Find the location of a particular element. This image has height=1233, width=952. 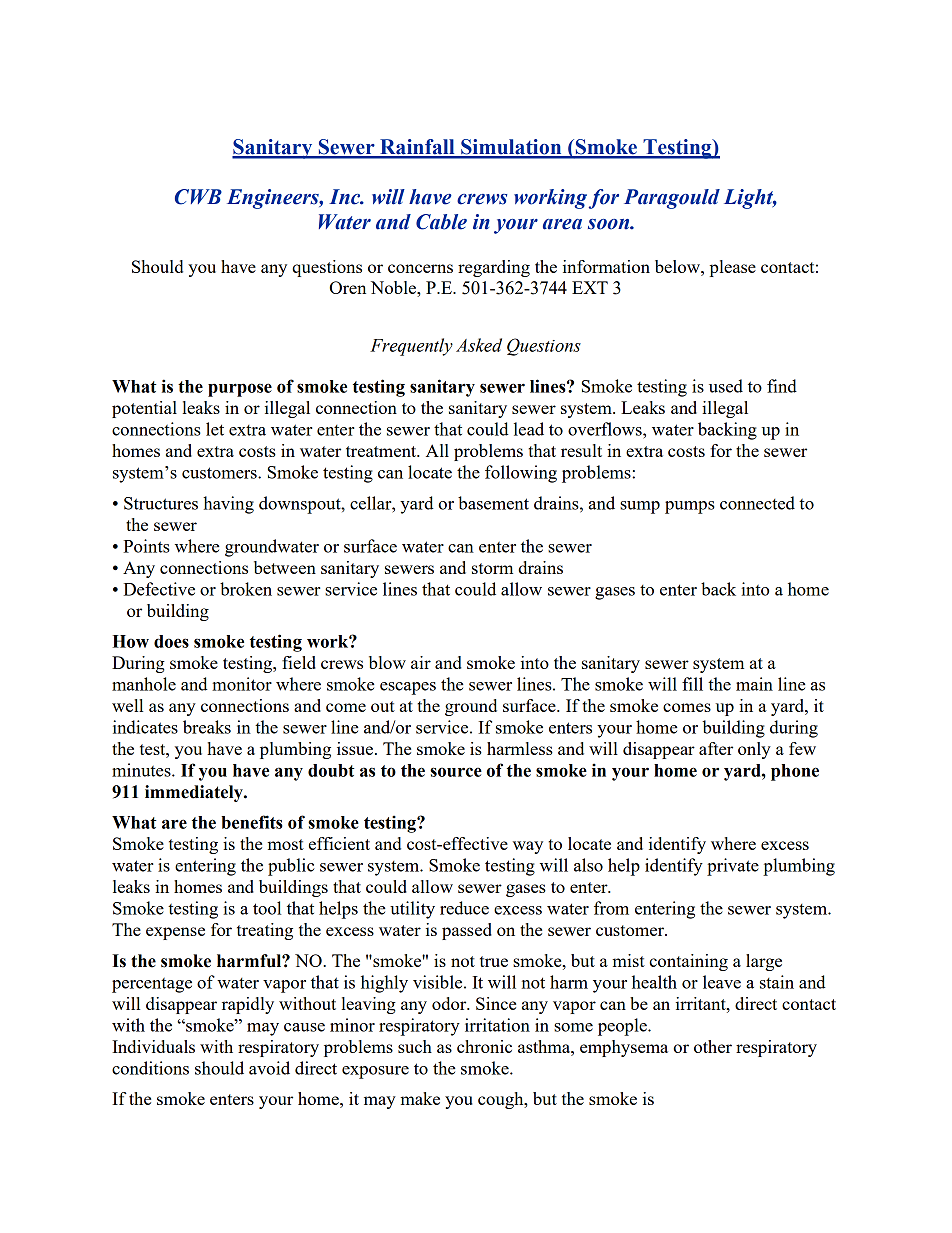

having is located at coordinates (228, 505).
